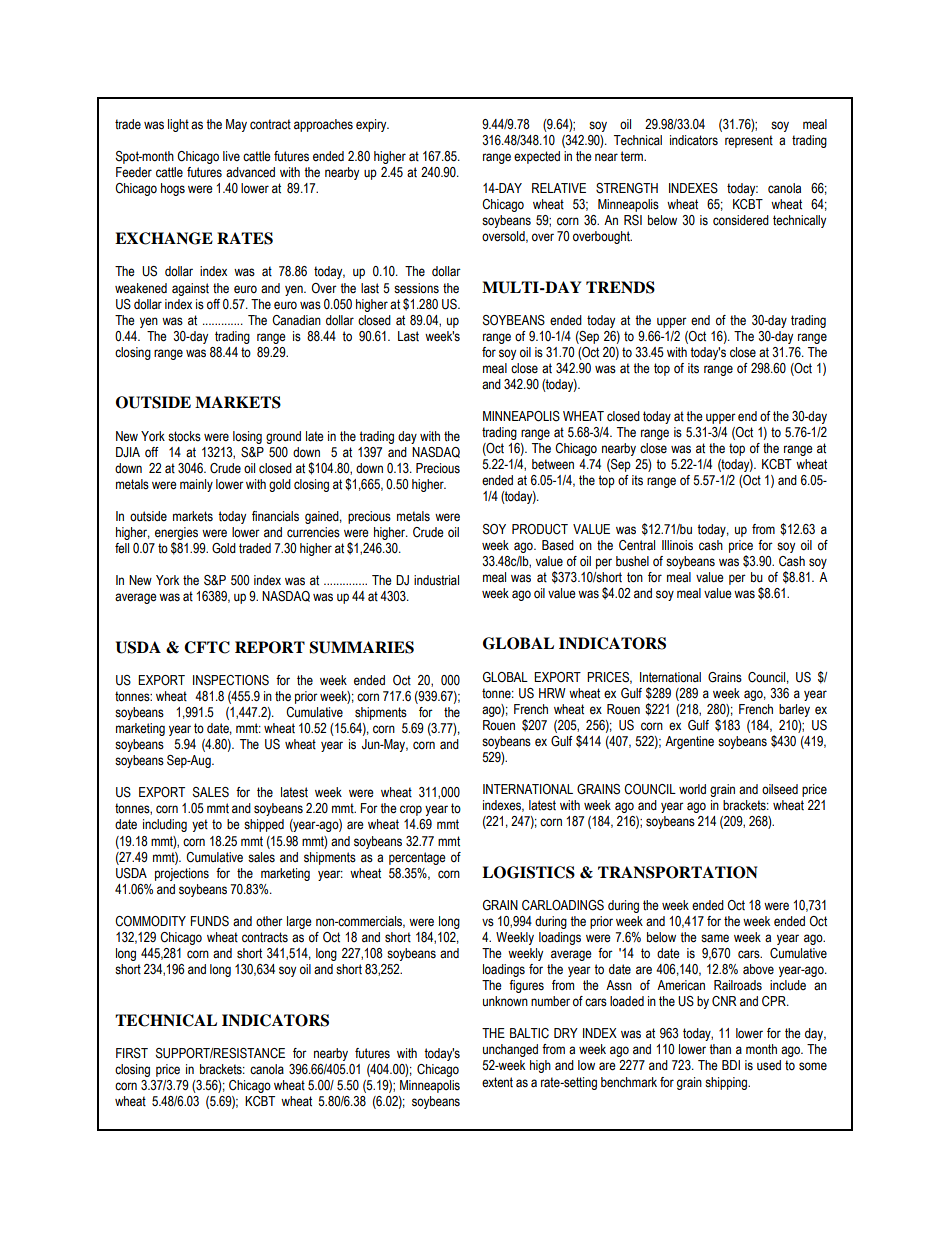 The width and height of the screenshot is (952, 1233). What do you see at coordinates (184, 436) in the screenshot?
I see `stocks` at bounding box center [184, 436].
